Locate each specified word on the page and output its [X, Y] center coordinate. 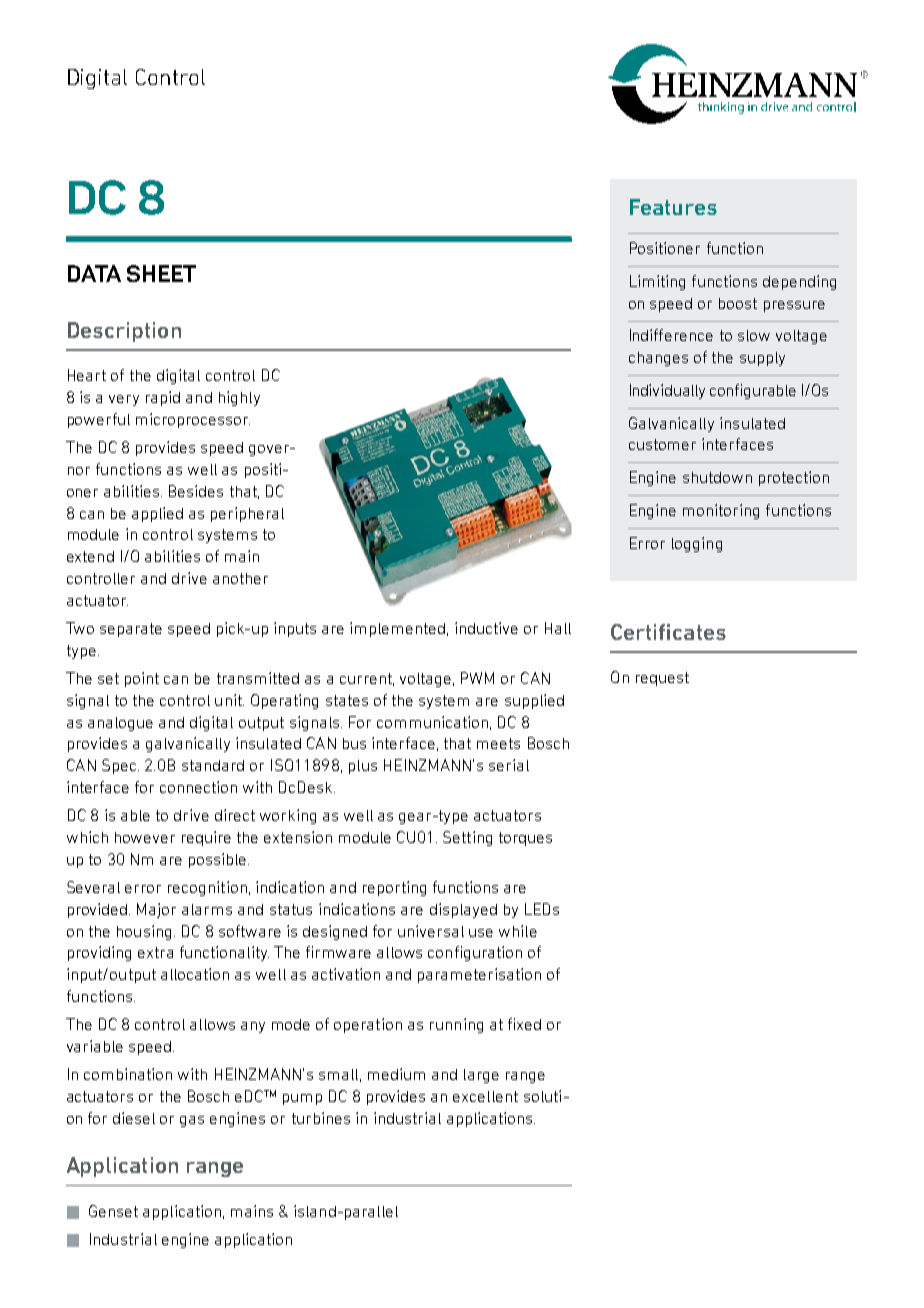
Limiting [657, 282]
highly [239, 398]
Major [156, 910]
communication [432, 722]
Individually [667, 391]
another [240, 578]
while [518, 931]
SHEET [161, 273]
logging [697, 544]
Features [673, 207]
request [662, 679]
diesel [134, 1118]
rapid [163, 398]
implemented [397, 629]
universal [431, 931]
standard [213, 765]
